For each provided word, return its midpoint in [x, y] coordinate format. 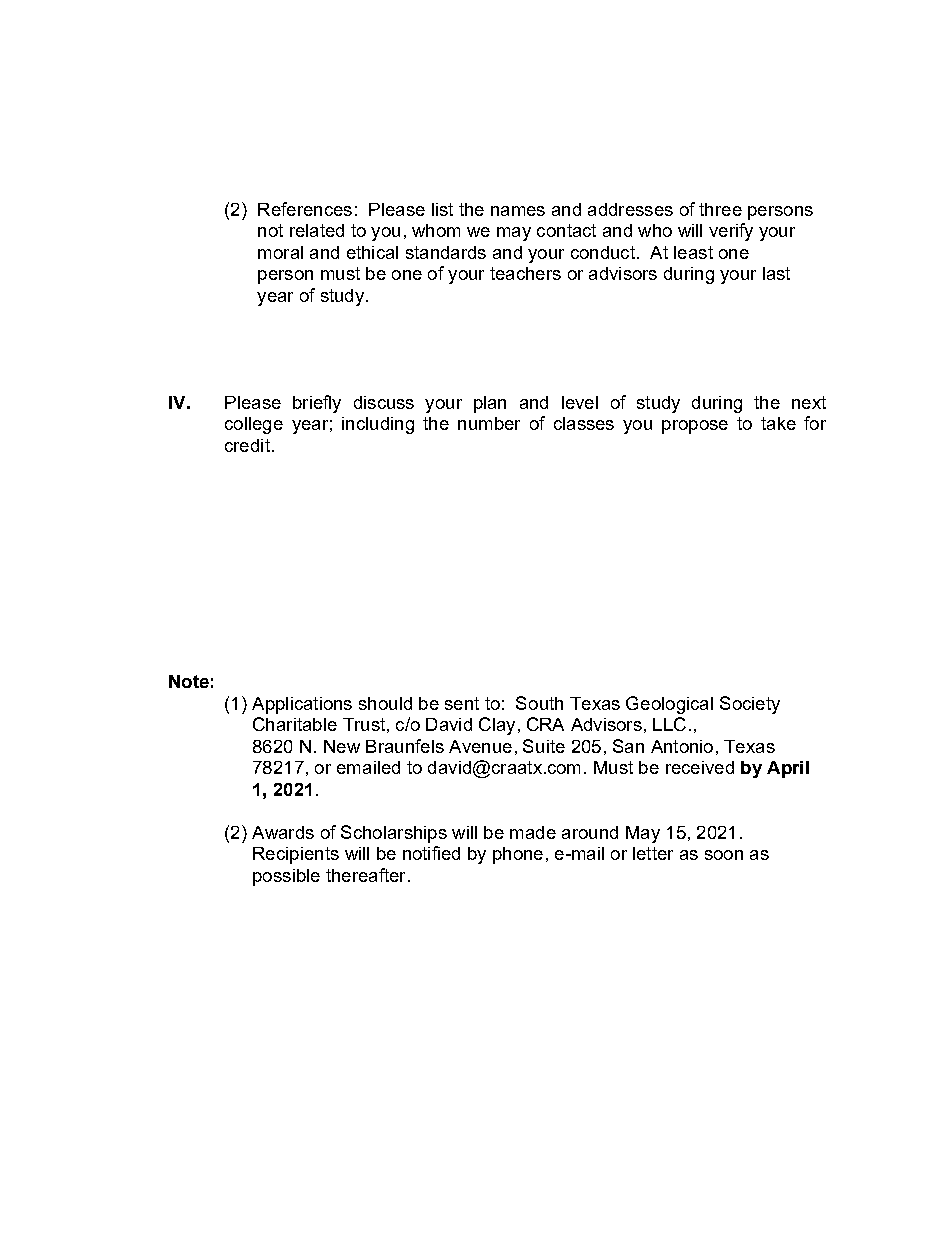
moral [280, 252]
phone [518, 855]
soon [724, 855]
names [518, 211]
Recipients [296, 855]
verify [731, 232]
